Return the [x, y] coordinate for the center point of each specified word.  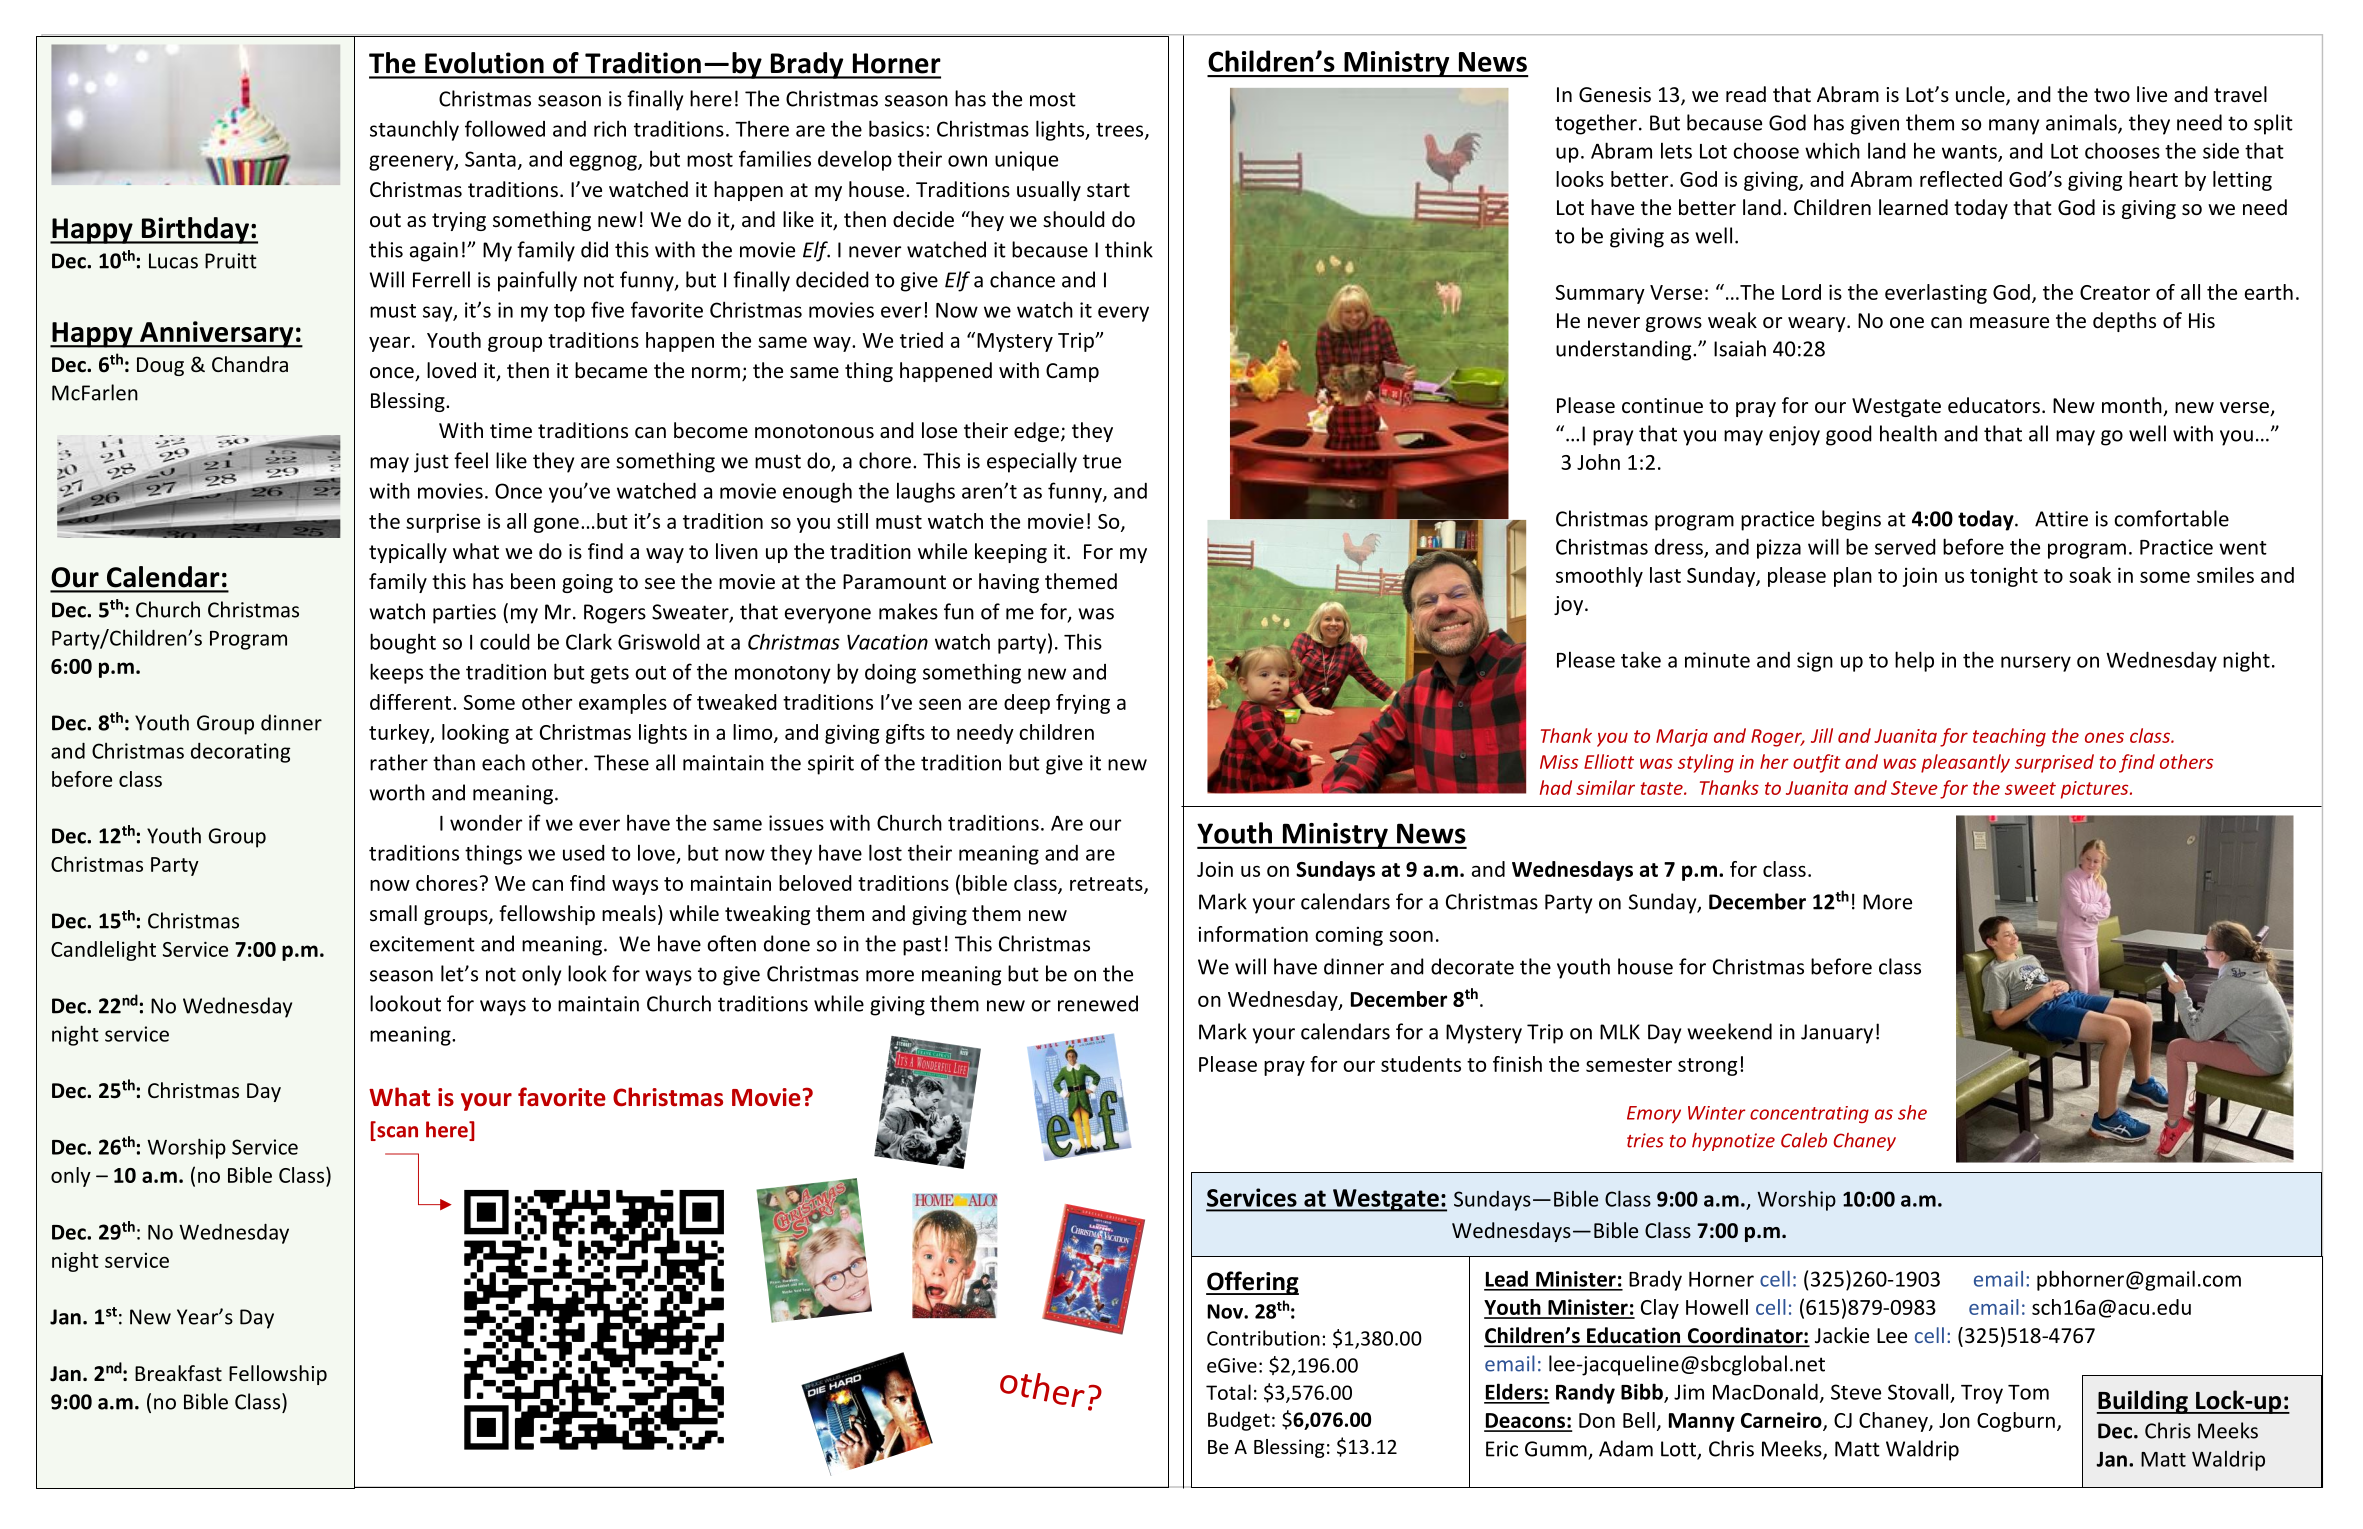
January [1837, 1034]
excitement [422, 944]
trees [1121, 131]
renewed [1098, 1003]
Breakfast [178, 1373]
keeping [1011, 553]
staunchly [414, 130]
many [2014, 127]
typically [408, 553]
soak [2090, 575]
